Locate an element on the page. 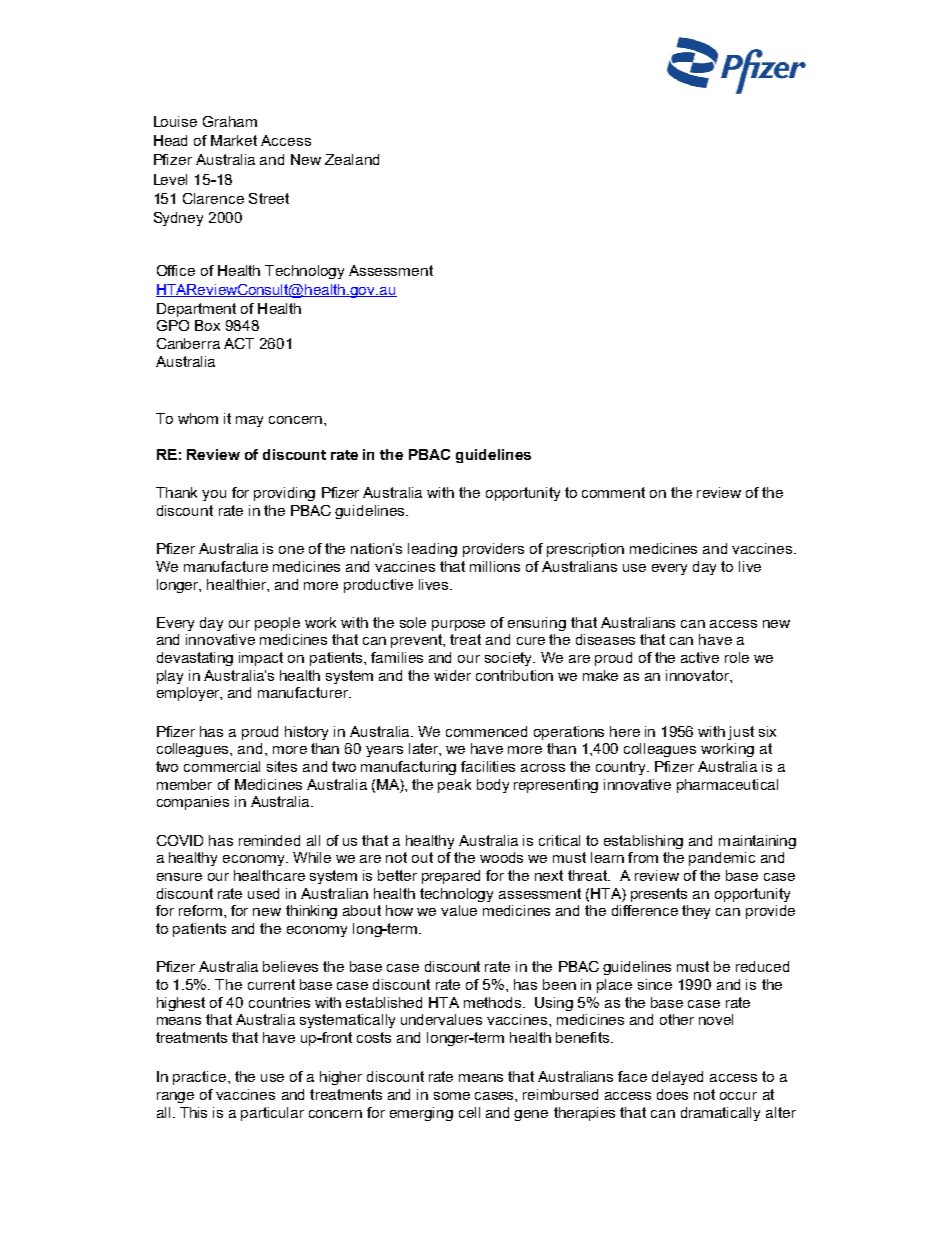  practice is located at coordinates (201, 1078).
